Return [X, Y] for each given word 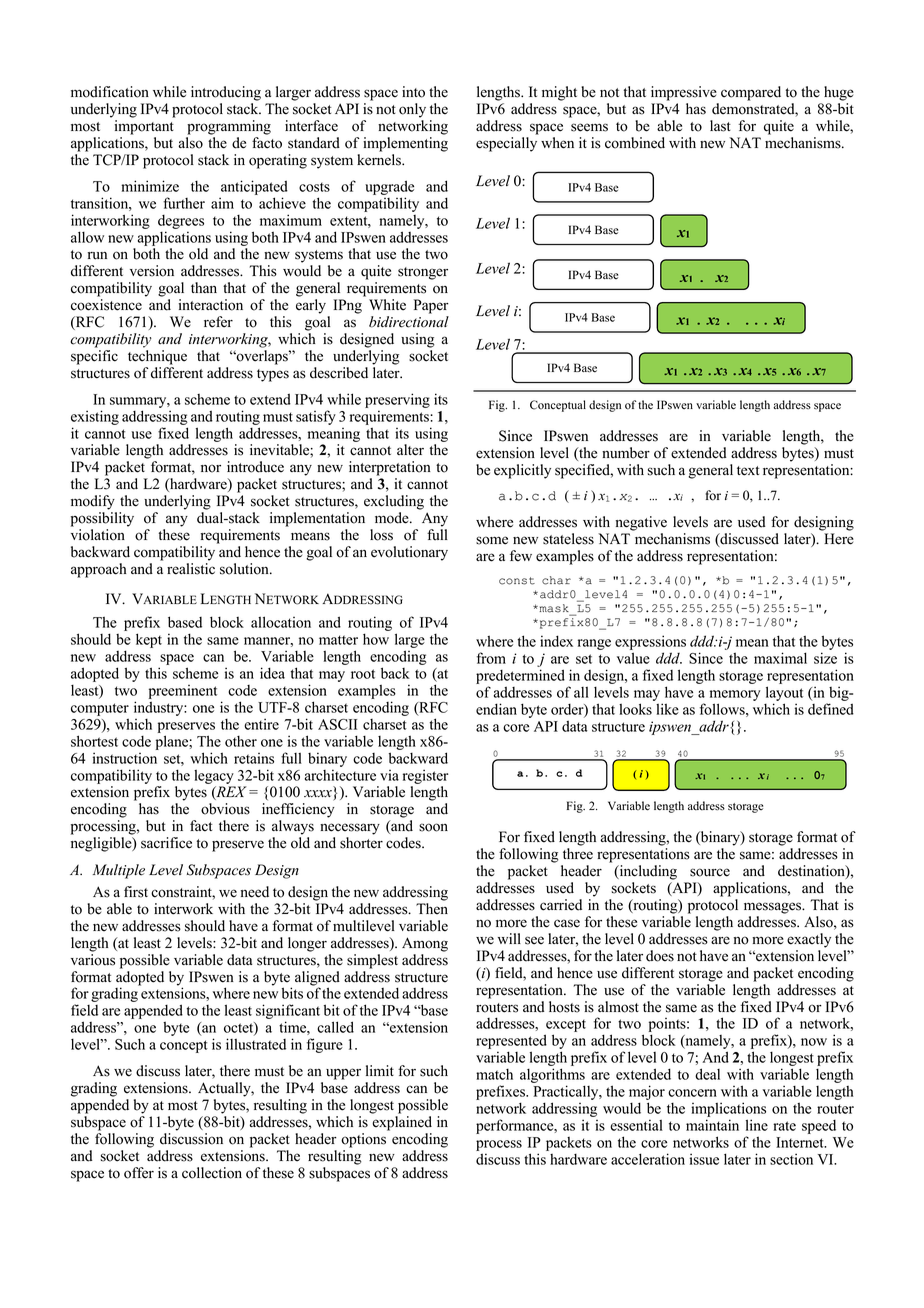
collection [212, 1173]
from [491, 658]
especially [506, 144]
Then [432, 909]
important [144, 127]
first [136, 892]
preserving [397, 400]
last [720, 126]
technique [157, 357]
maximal [780, 658]
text [748, 471]
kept [149, 640]
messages [774, 908]
